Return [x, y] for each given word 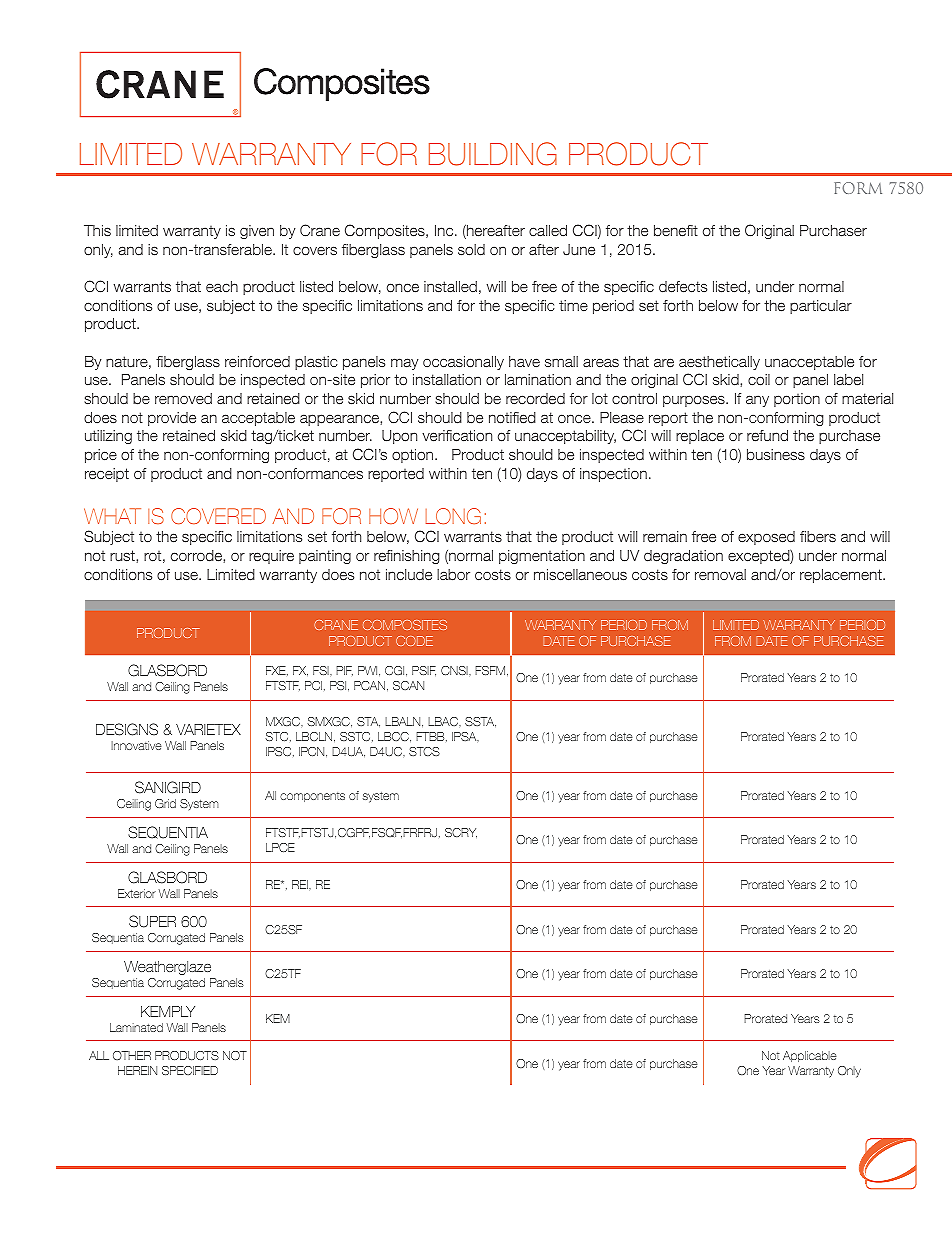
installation [447, 379]
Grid [165, 803]
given [257, 232]
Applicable [810, 1056]
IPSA [465, 737]
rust [123, 555]
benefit [676, 230]
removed [183, 398]
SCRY [461, 833]
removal [720, 574]
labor [453, 575]
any [757, 401]
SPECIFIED [190, 1070]
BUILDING [493, 154]
